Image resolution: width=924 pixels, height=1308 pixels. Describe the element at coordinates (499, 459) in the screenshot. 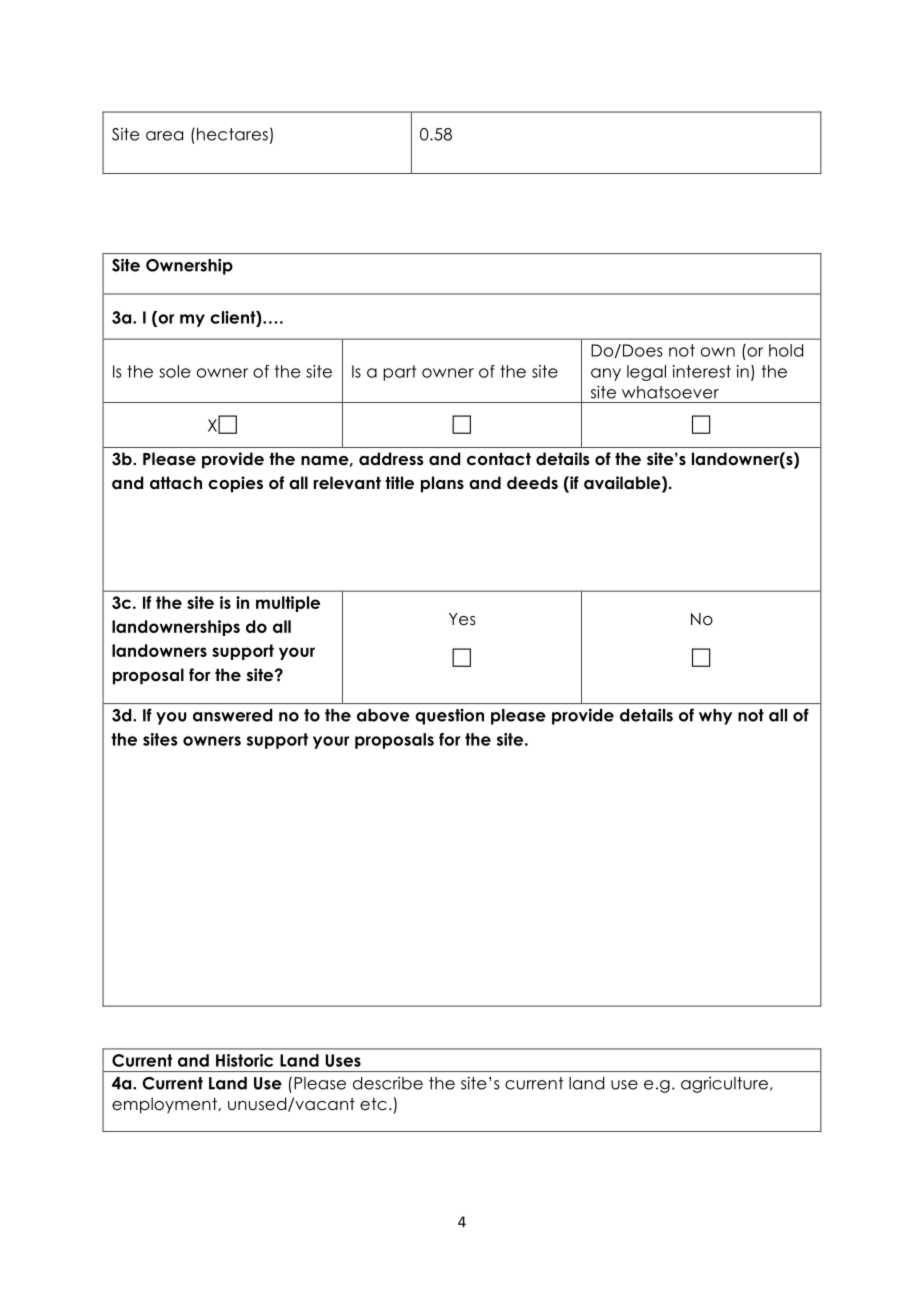

I see `contact` at that location.
